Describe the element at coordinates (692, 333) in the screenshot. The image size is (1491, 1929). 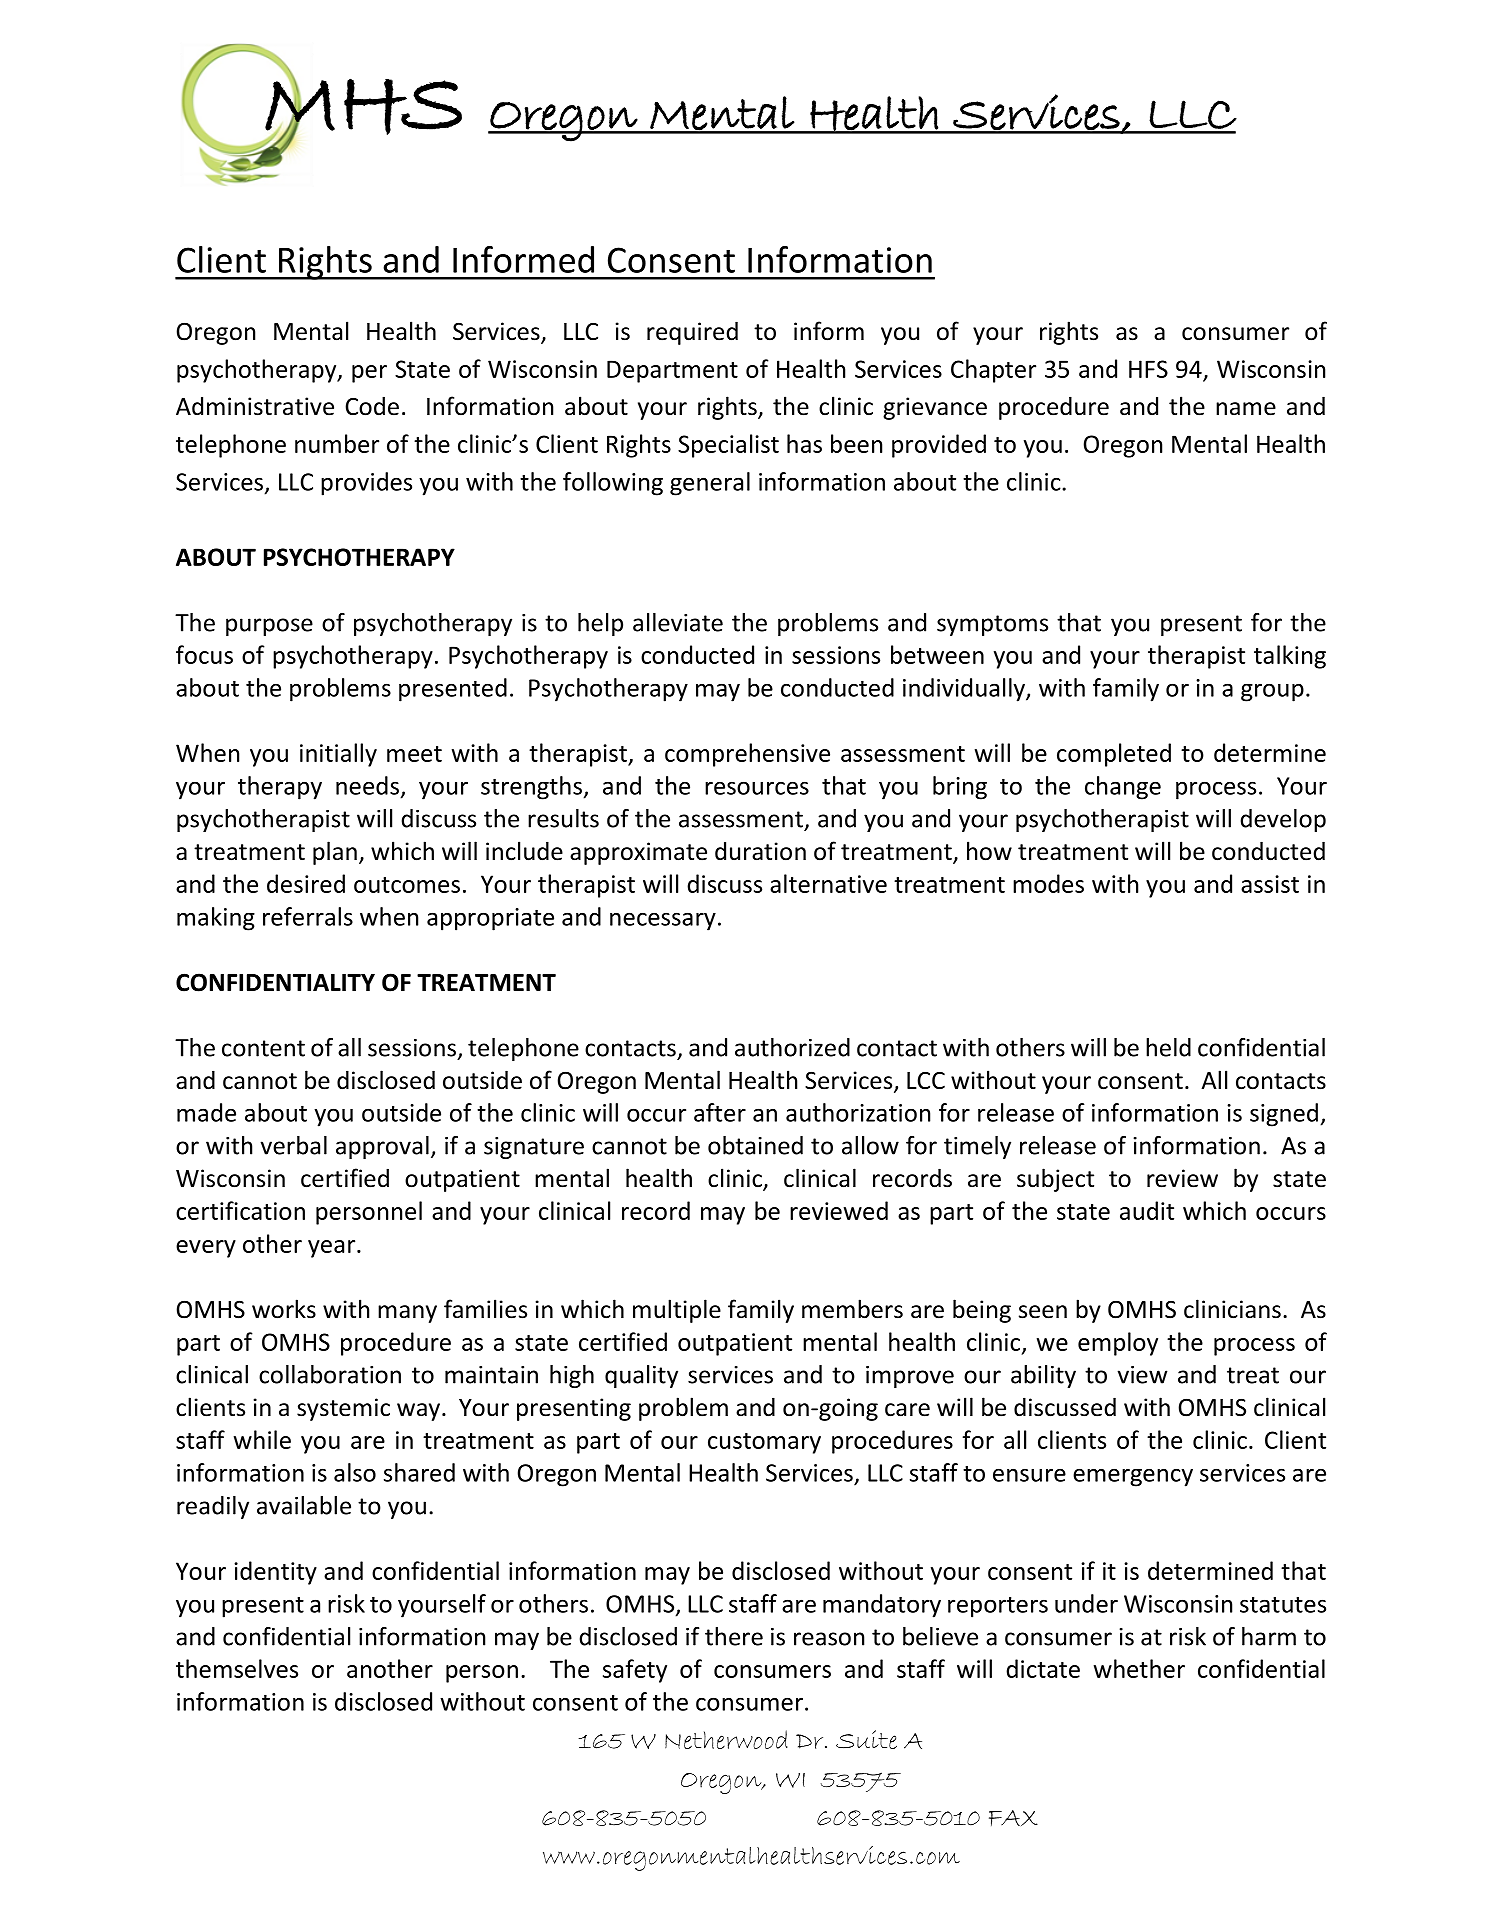
I see `required` at that location.
